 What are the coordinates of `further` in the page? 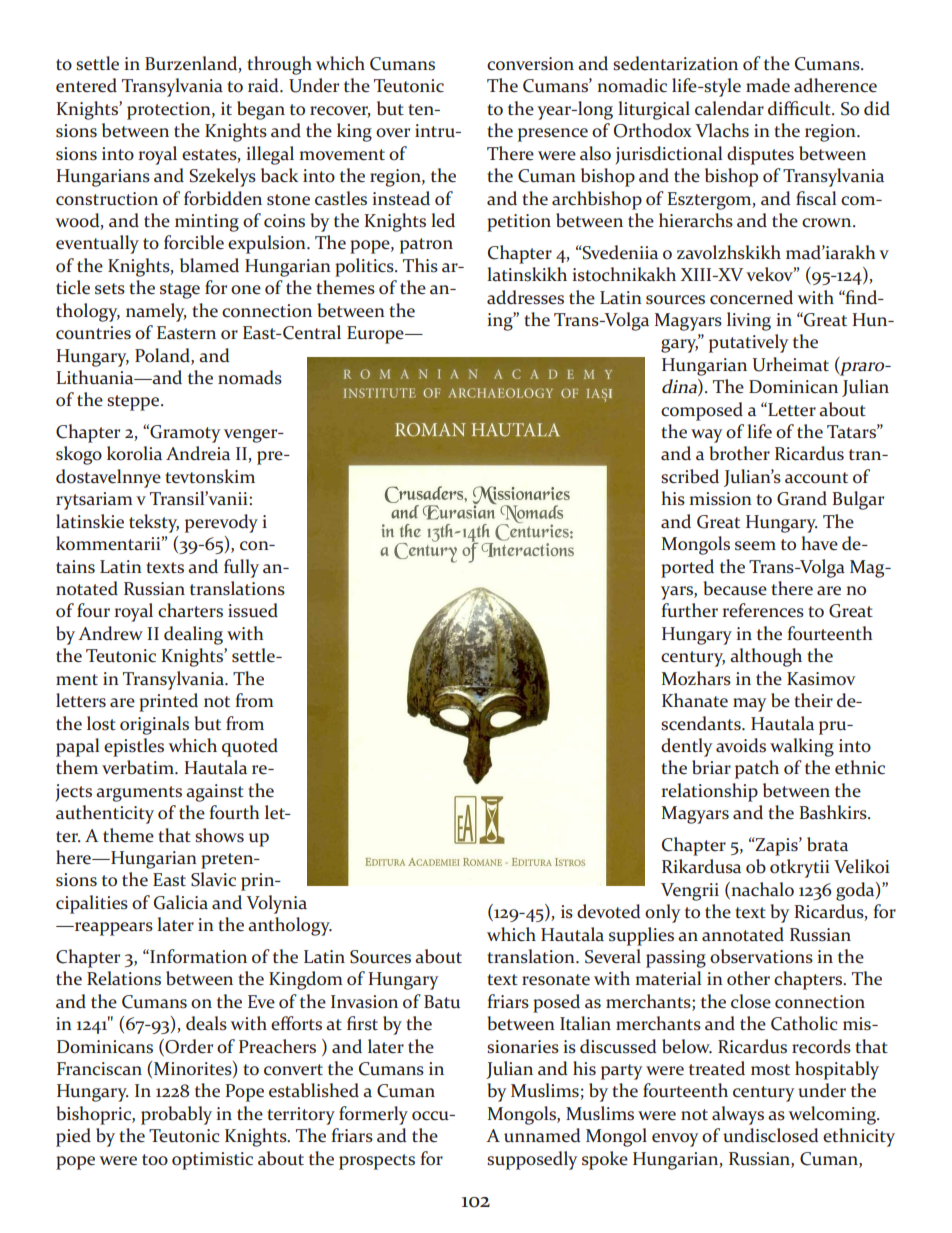 It's located at (689, 610).
